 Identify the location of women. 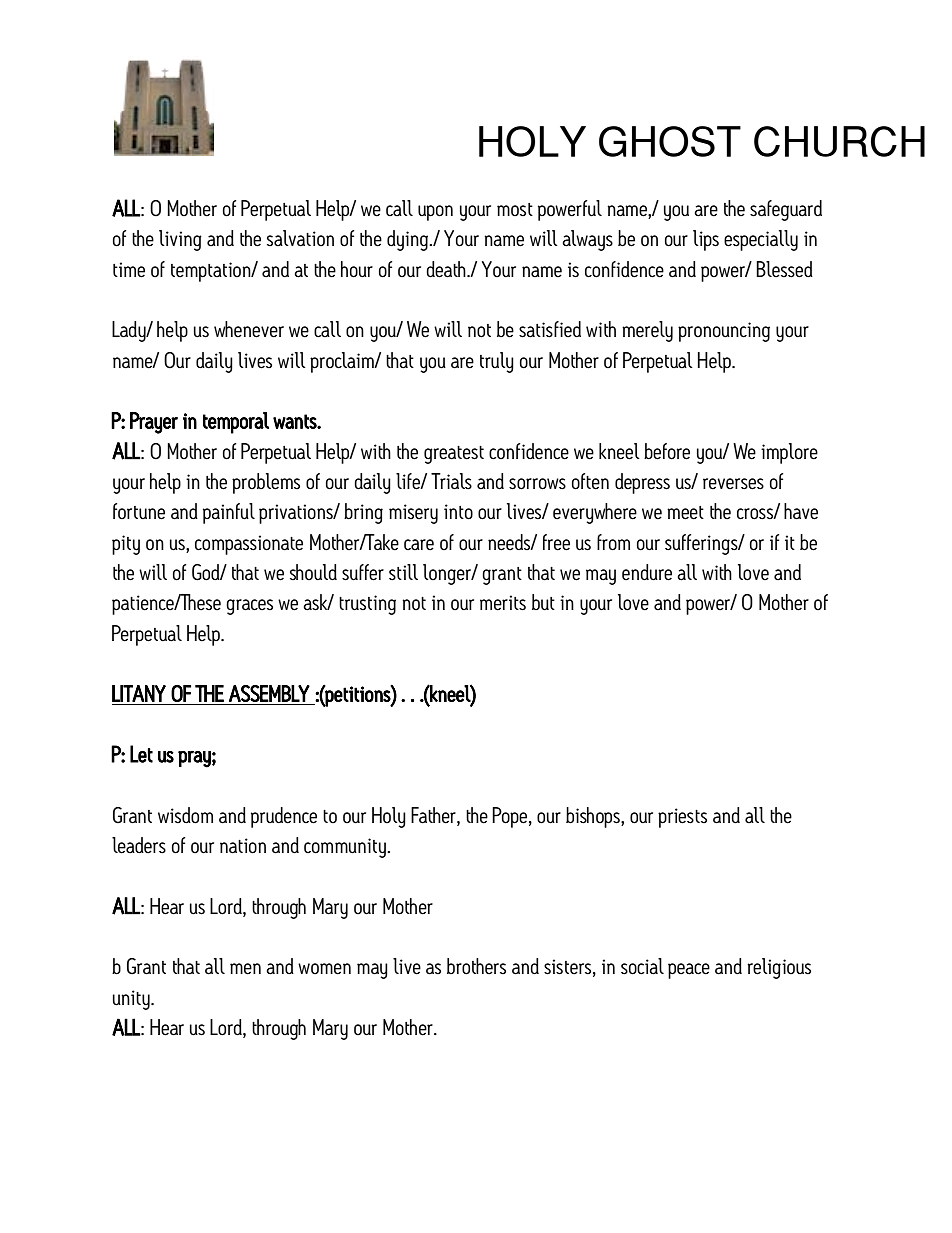
(324, 969).
